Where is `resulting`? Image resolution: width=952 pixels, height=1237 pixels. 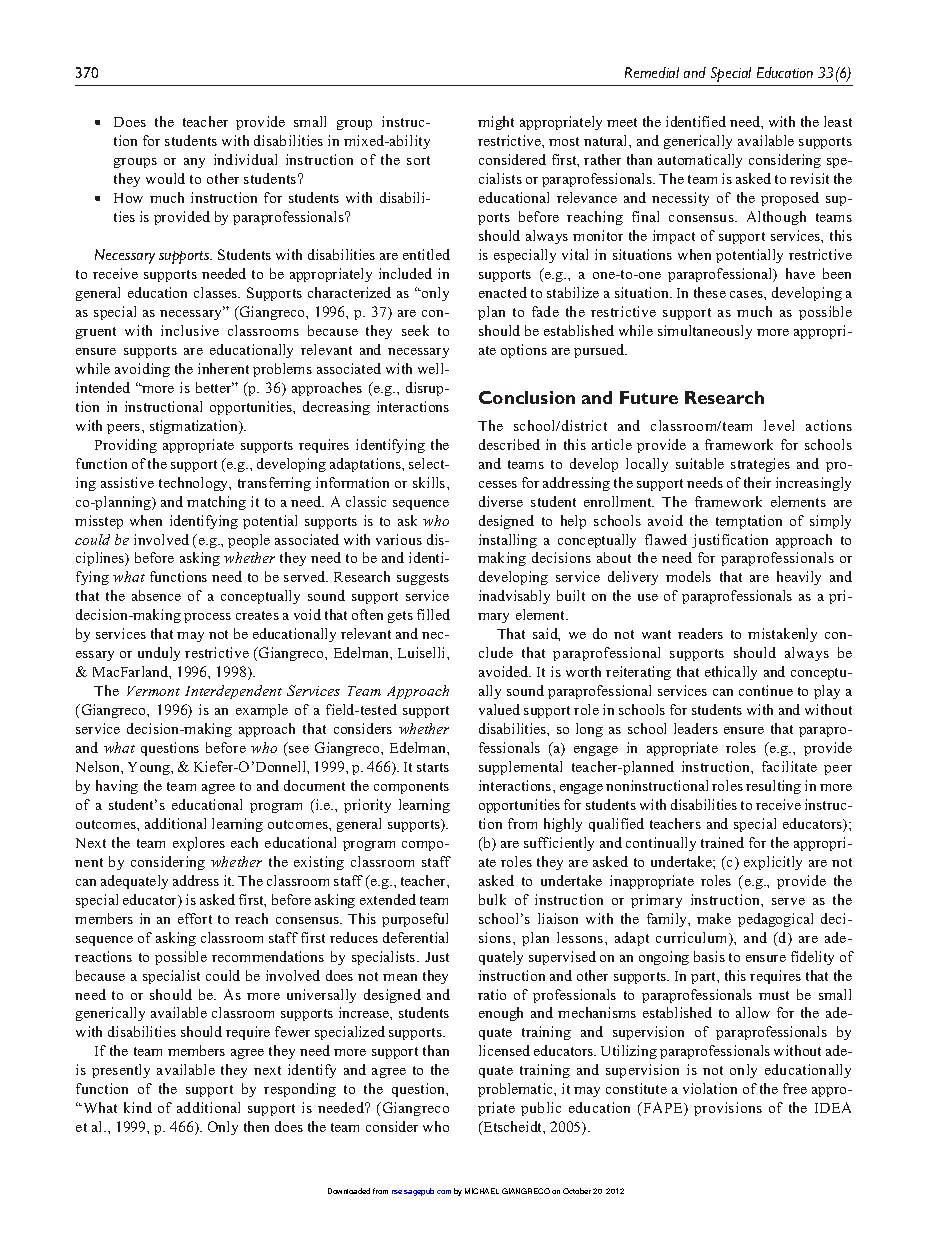 resulting is located at coordinates (773, 787).
